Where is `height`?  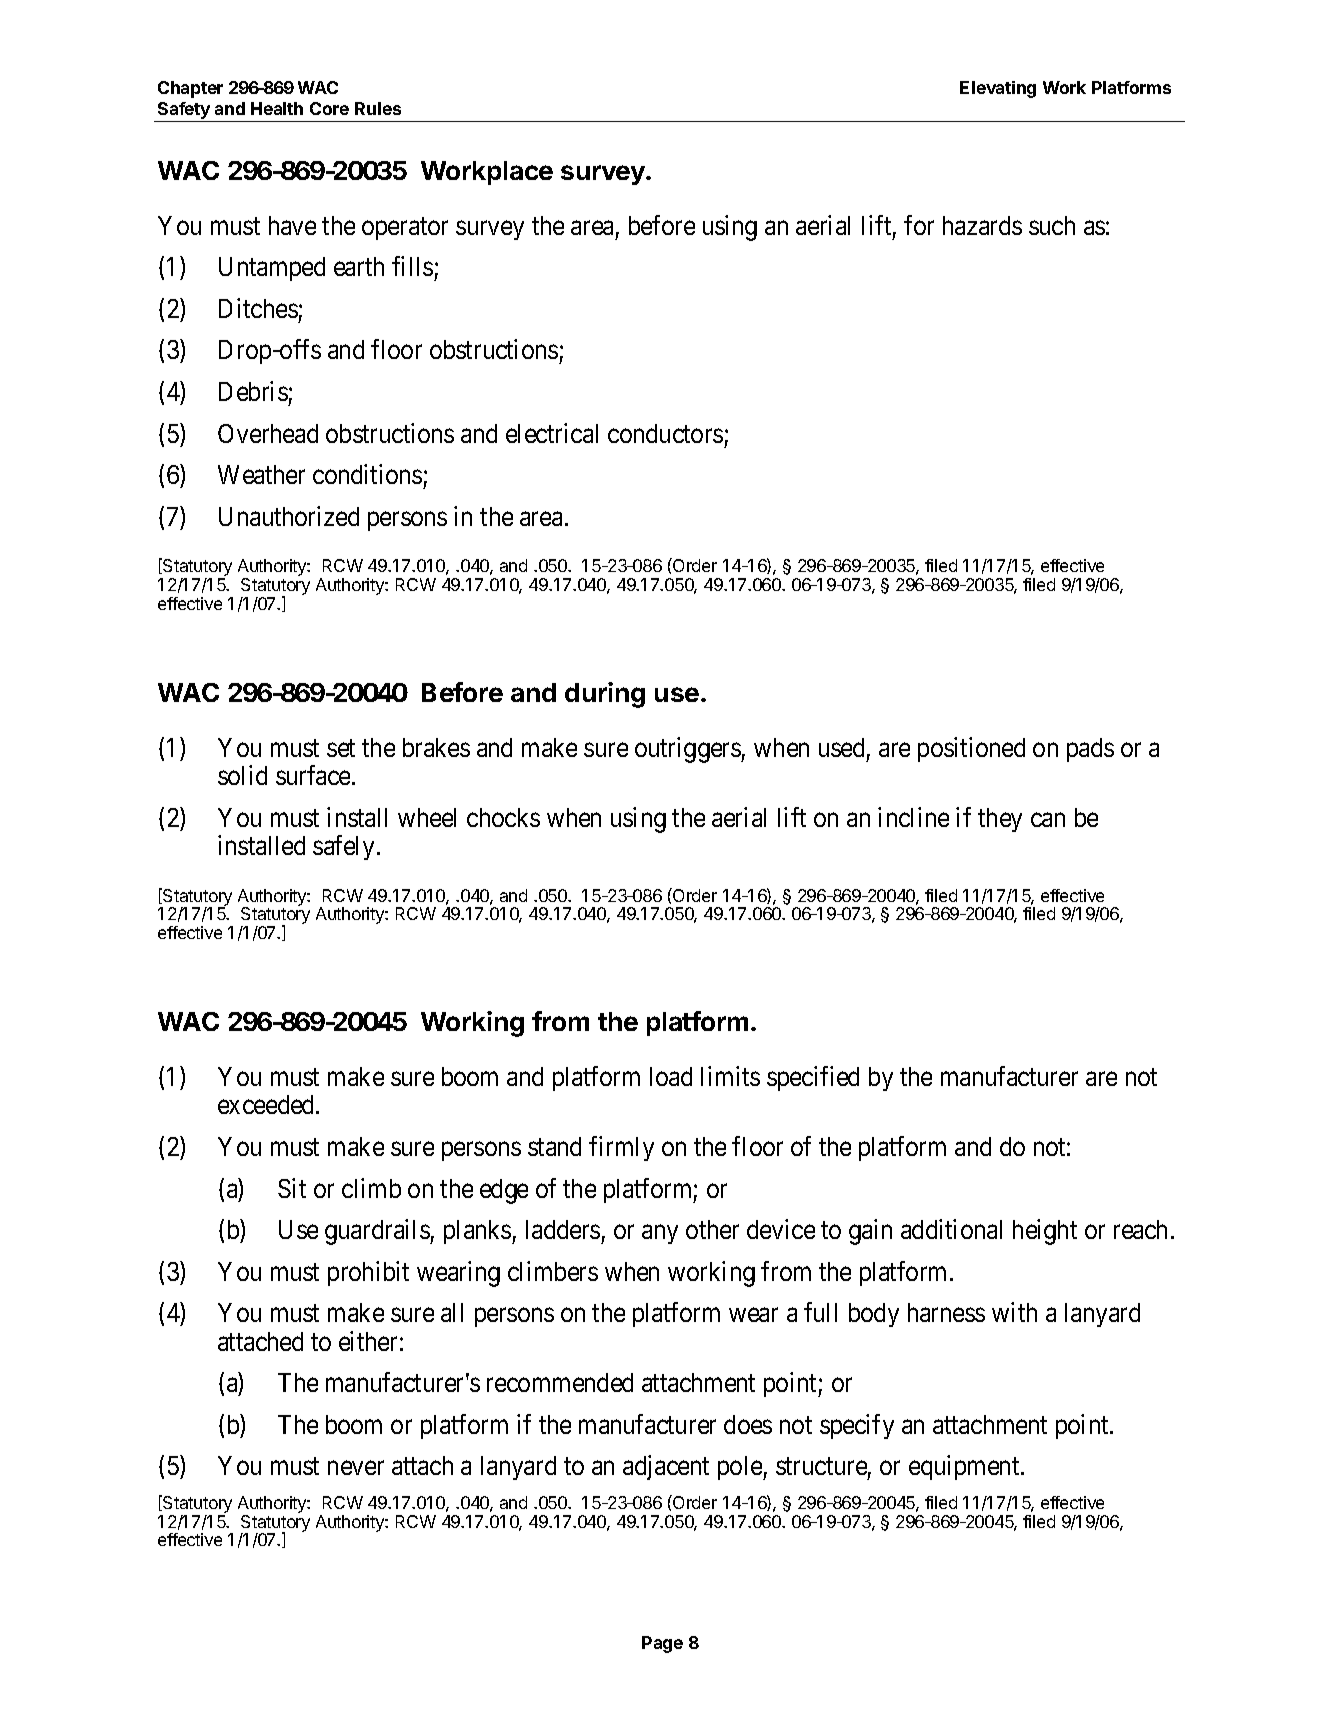
height is located at coordinates (1045, 1232).
